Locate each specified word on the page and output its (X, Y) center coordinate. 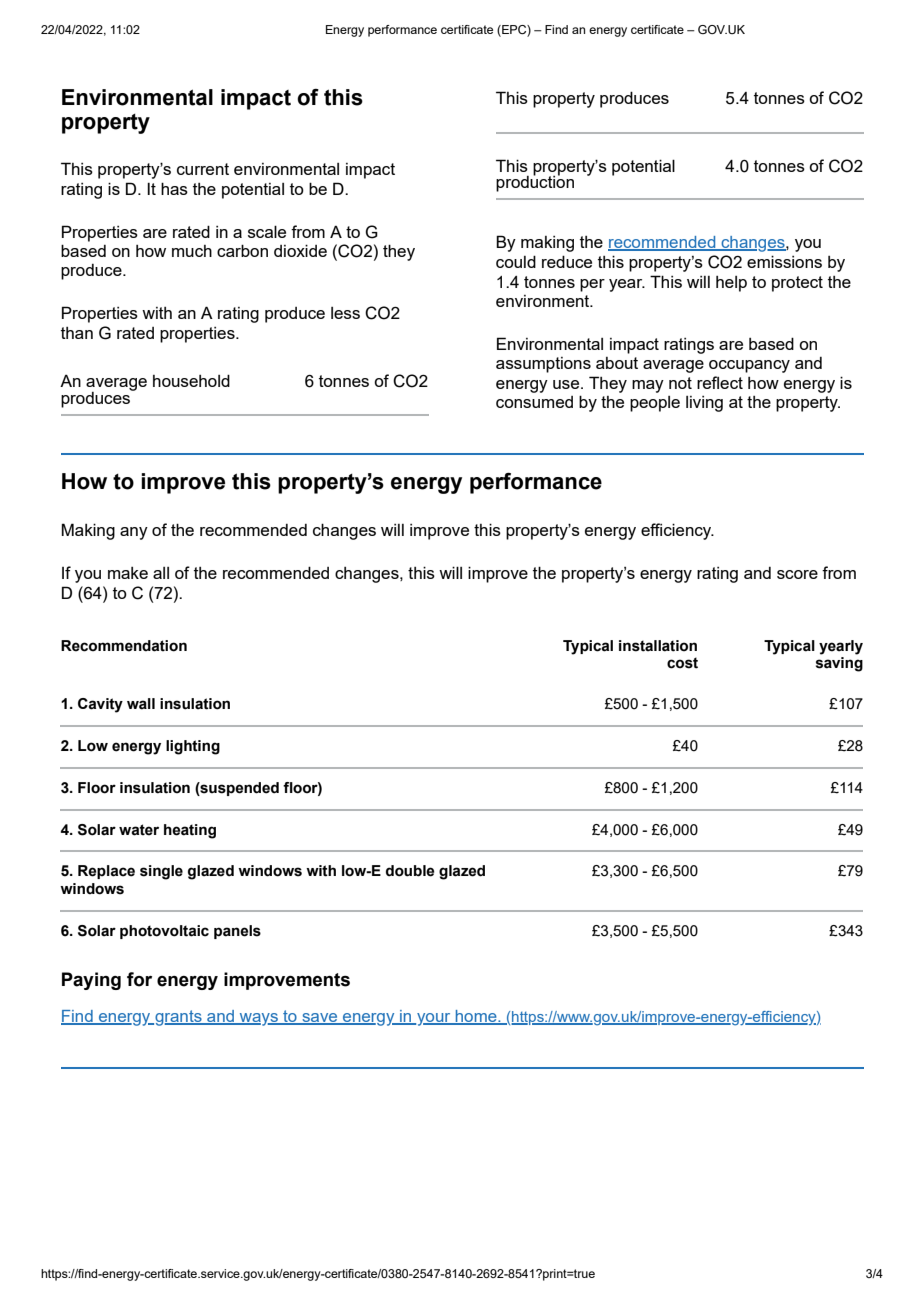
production (535, 182)
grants (178, 1018)
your (434, 1019)
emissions (784, 261)
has (174, 188)
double (410, 871)
